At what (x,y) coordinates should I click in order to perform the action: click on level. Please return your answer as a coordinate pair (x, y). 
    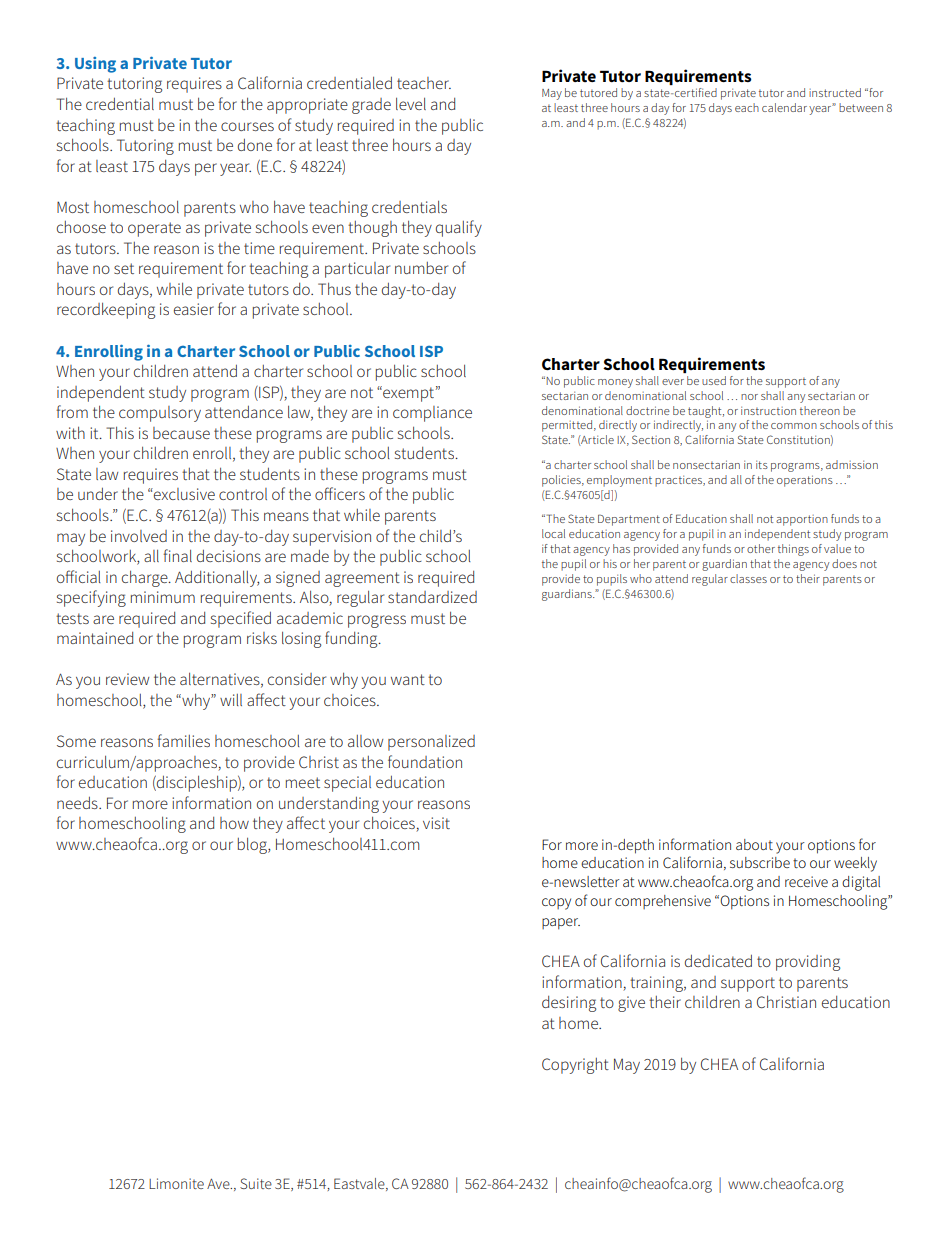
    Looking at the image, I should click on (411, 104).
